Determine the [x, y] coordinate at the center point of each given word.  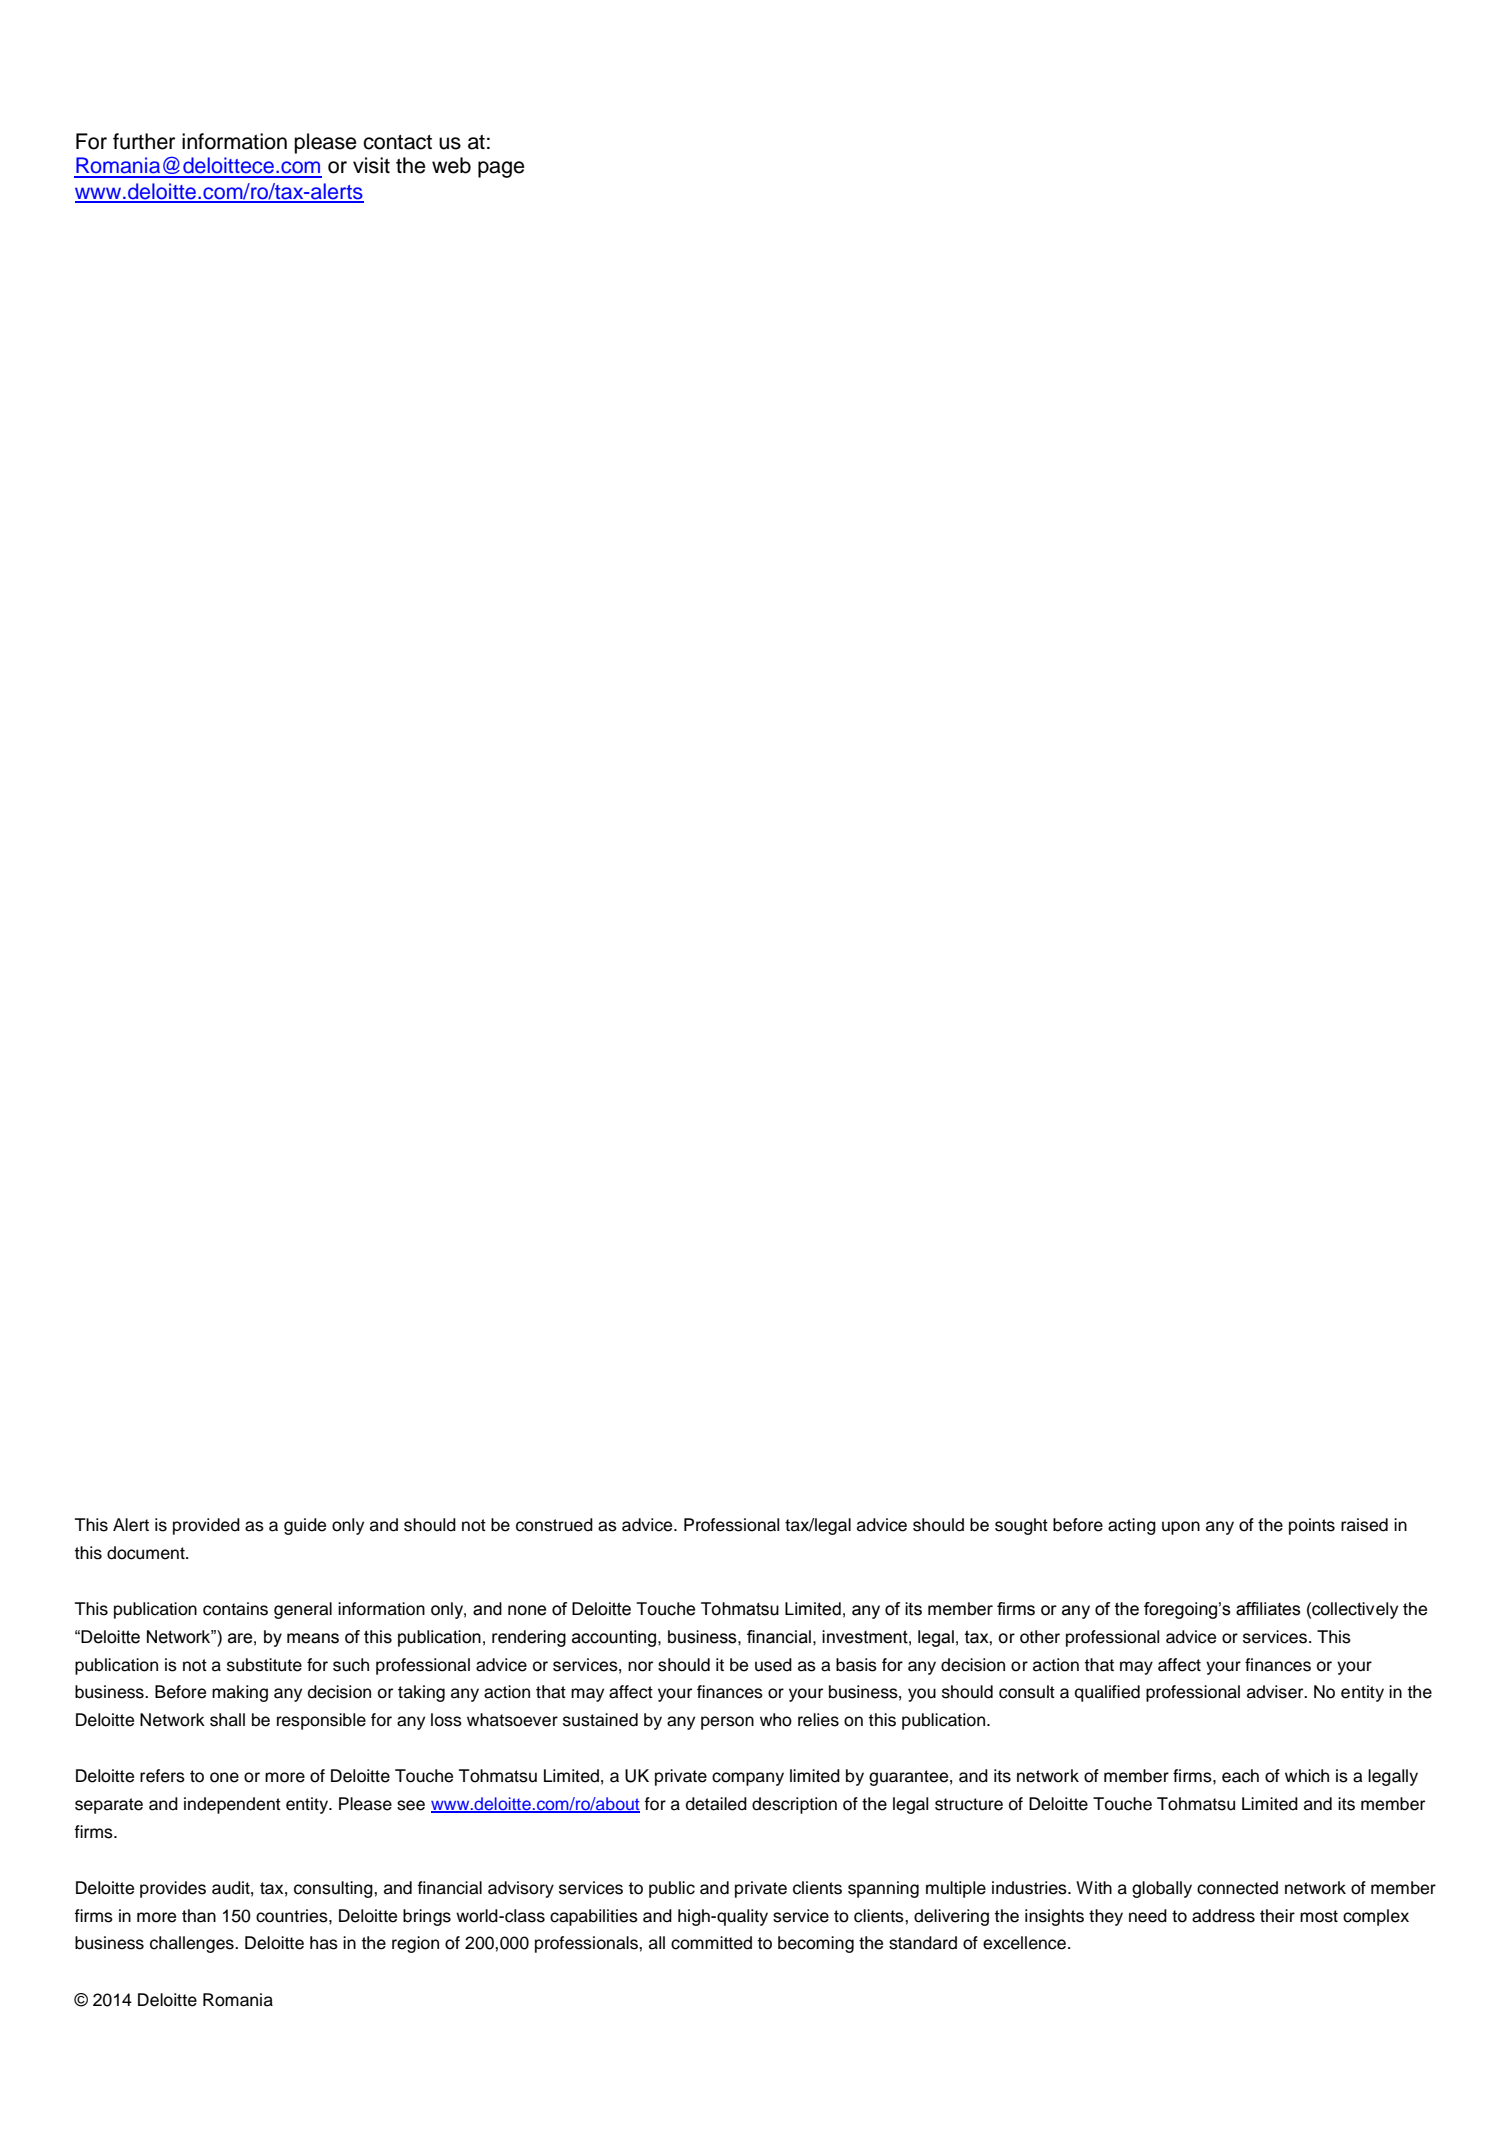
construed [554, 1525]
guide [305, 1526]
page [501, 169]
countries [293, 1916]
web [451, 165]
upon [1181, 1528]
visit [371, 165]
